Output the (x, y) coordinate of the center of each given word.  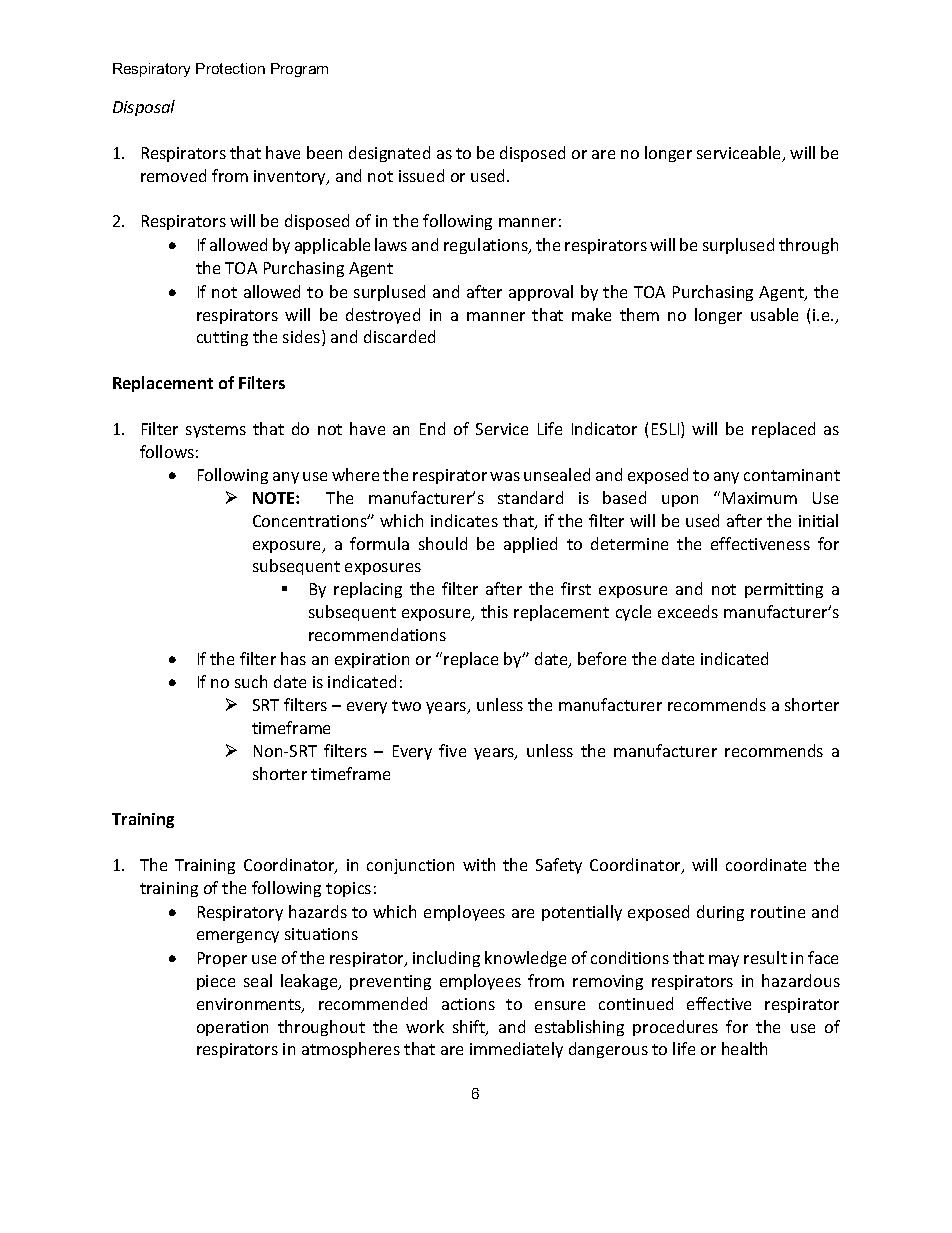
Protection (230, 68)
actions (468, 1004)
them (639, 314)
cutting (222, 338)
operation (232, 1028)
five (452, 750)
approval (541, 293)
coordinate (766, 864)
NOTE (275, 498)
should (443, 543)
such (251, 681)
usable (774, 314)
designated (389, 154)
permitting (784, 590)
